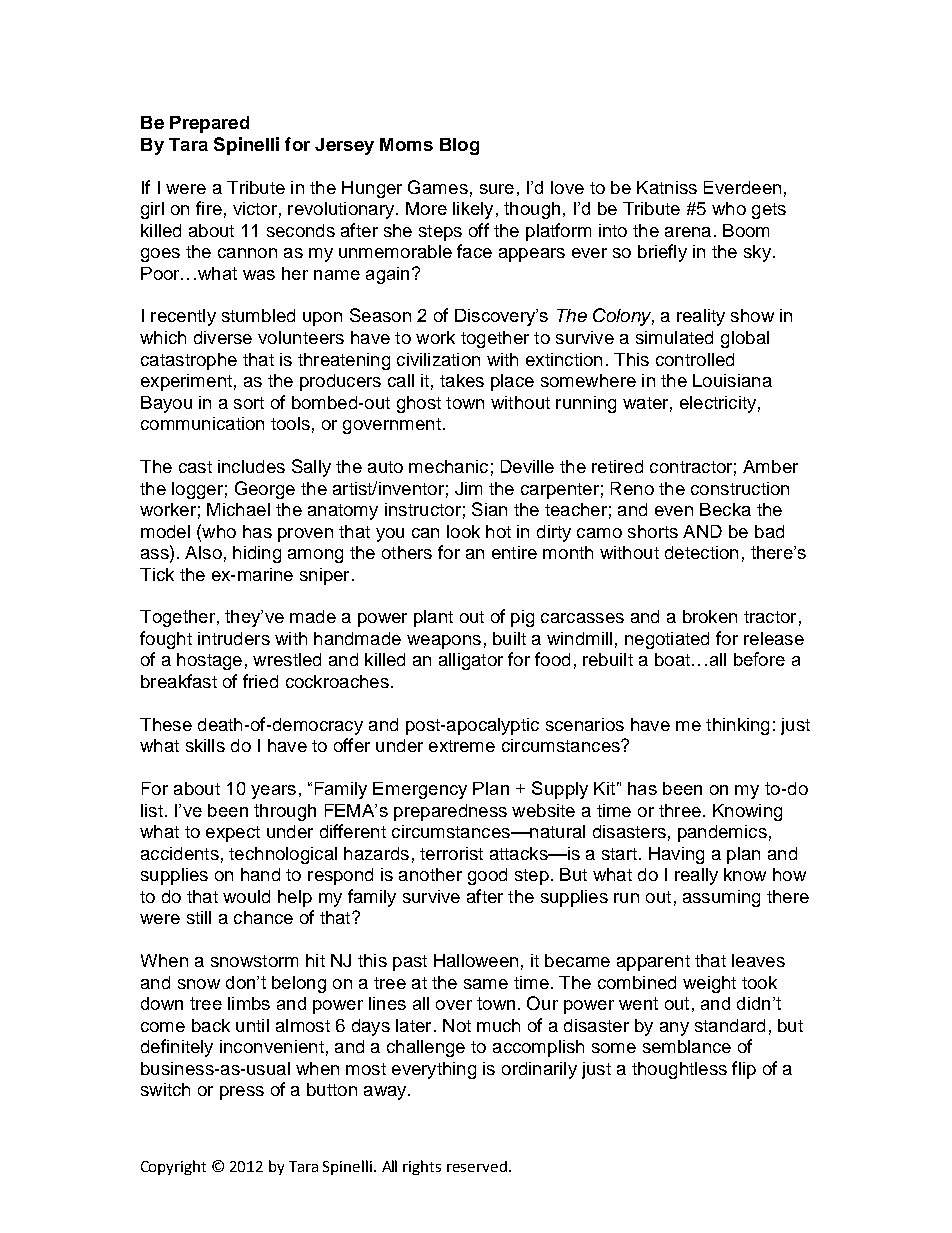  I want to click on Games, so click(438, 187).
